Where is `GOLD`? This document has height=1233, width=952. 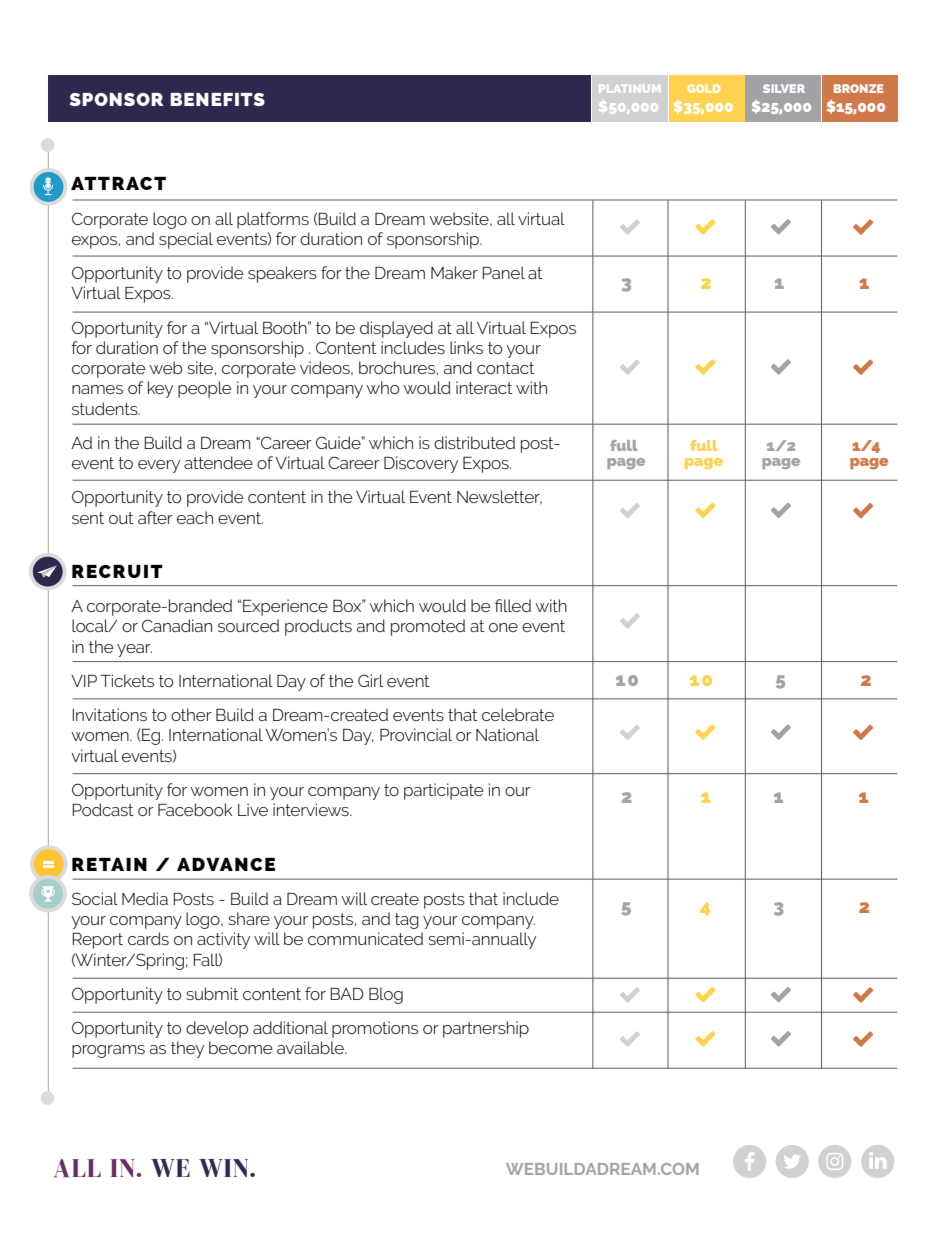
GOLD is located at coordinates (703, 88).
